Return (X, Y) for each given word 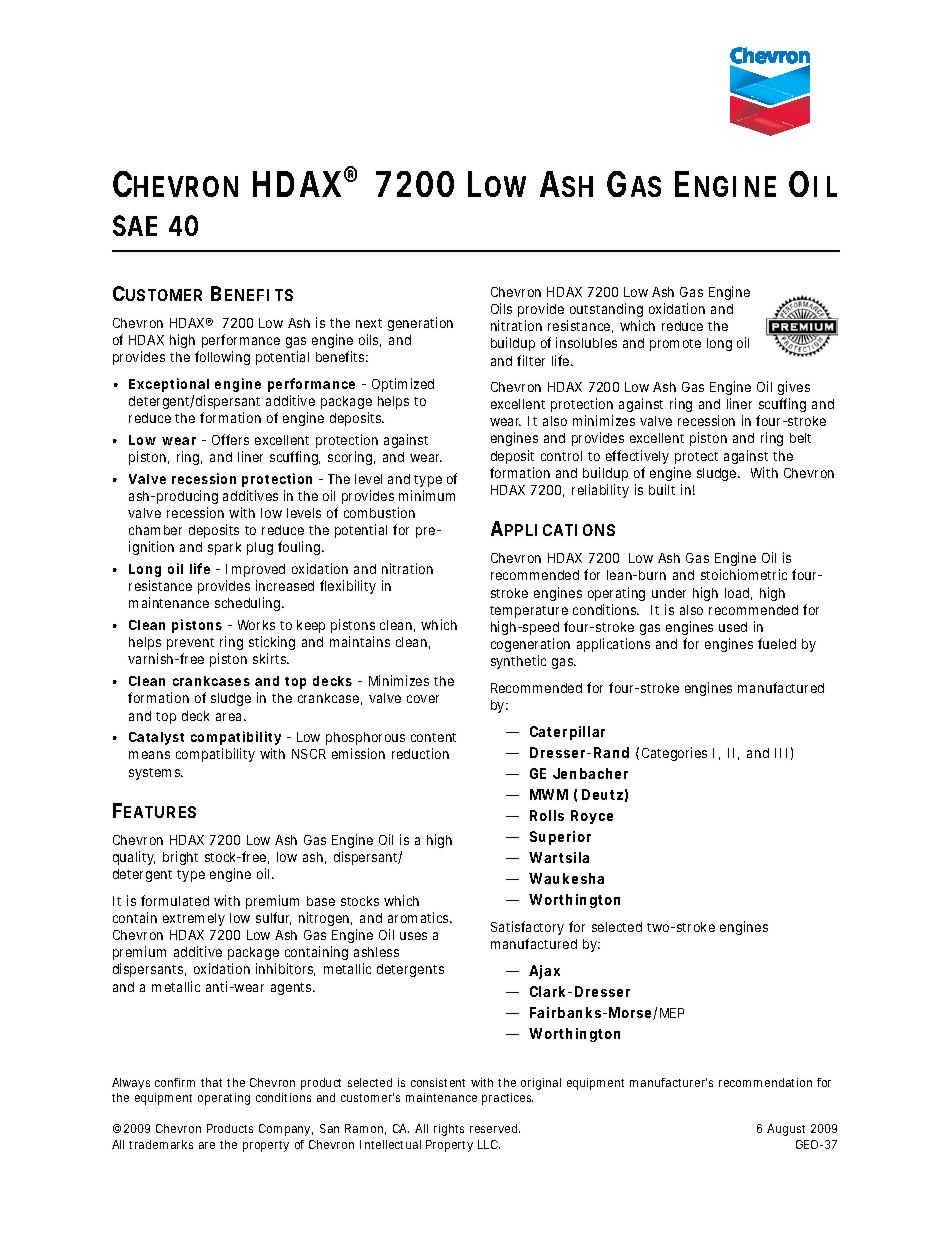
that (211, 1082)
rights (449, 1130)
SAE (135, 225)
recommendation (765, 1082)
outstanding (606, 310)
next (369, 323)
